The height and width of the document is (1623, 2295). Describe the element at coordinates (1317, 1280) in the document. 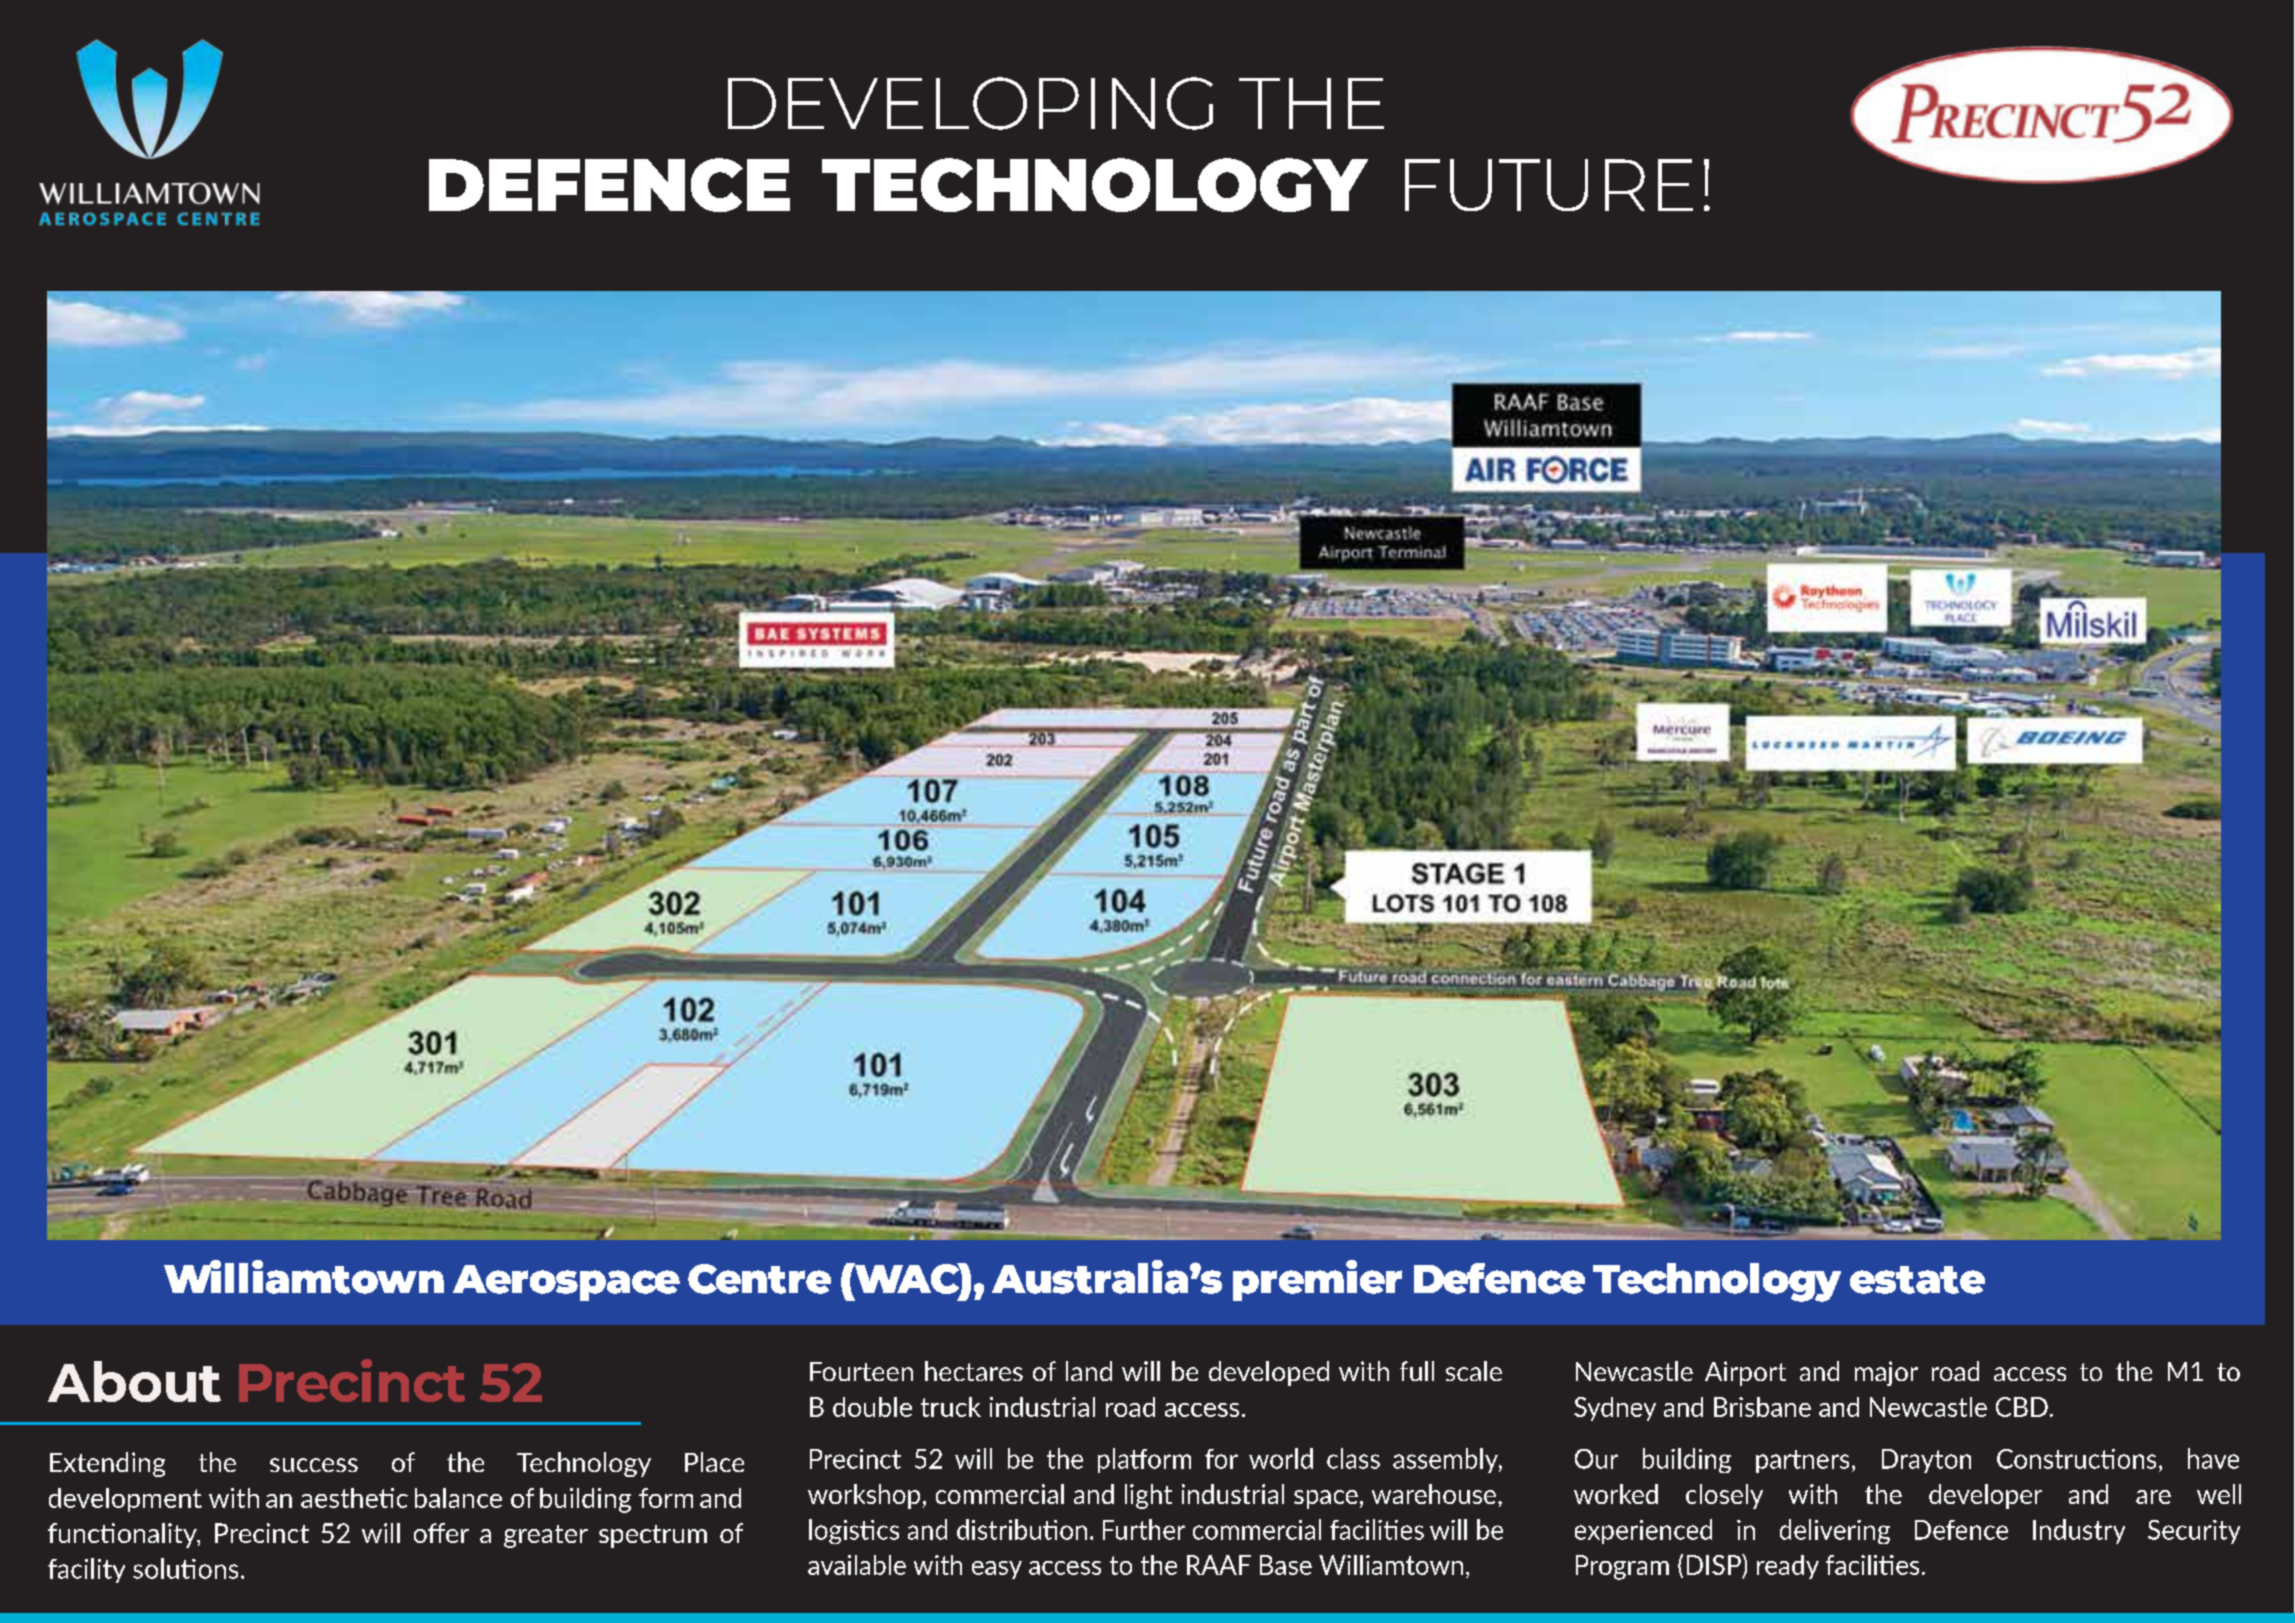

I see `premier` at that location.
